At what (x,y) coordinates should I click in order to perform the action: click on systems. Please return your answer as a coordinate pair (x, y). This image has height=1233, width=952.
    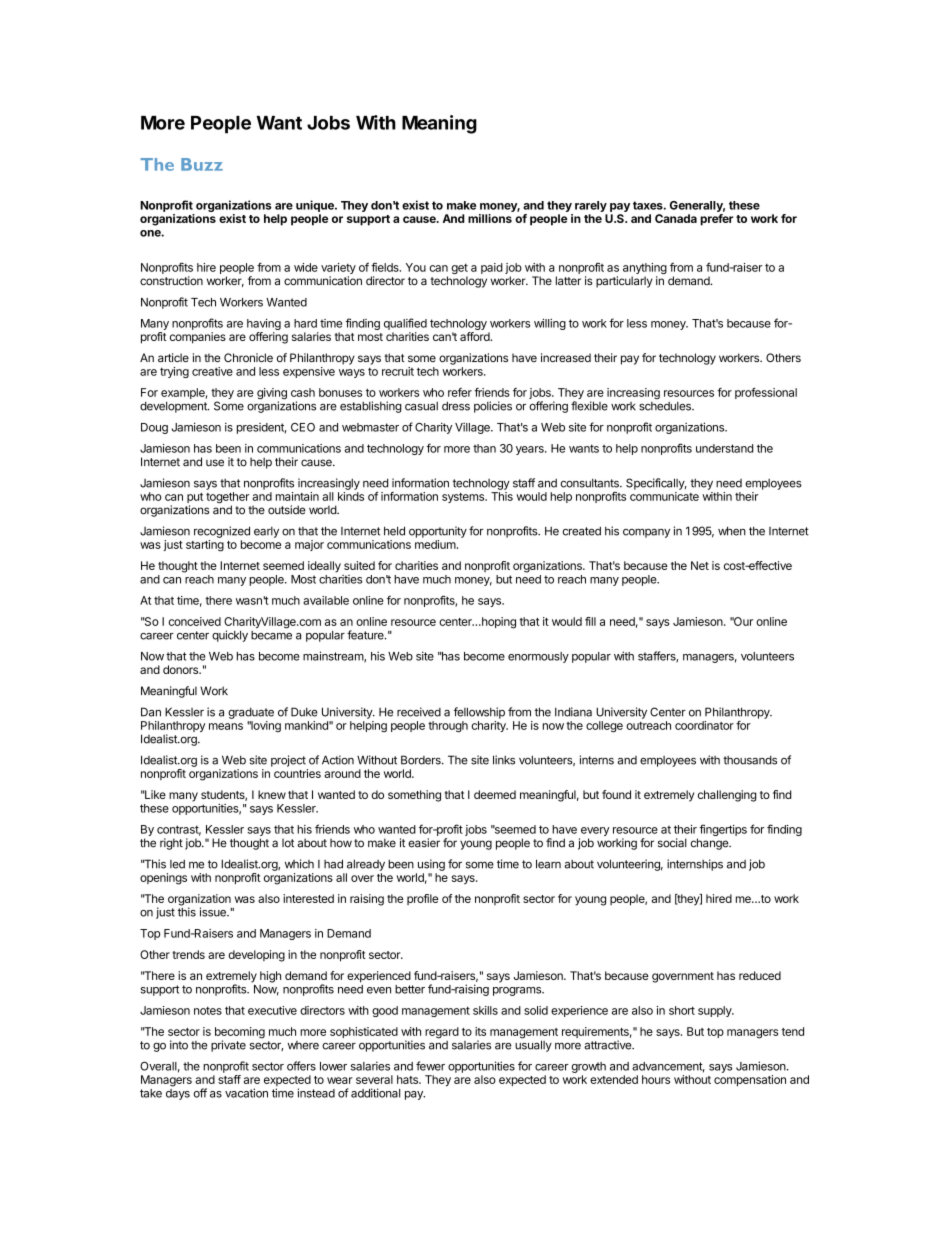
    Looking at the image, I should click on (464, 498).
